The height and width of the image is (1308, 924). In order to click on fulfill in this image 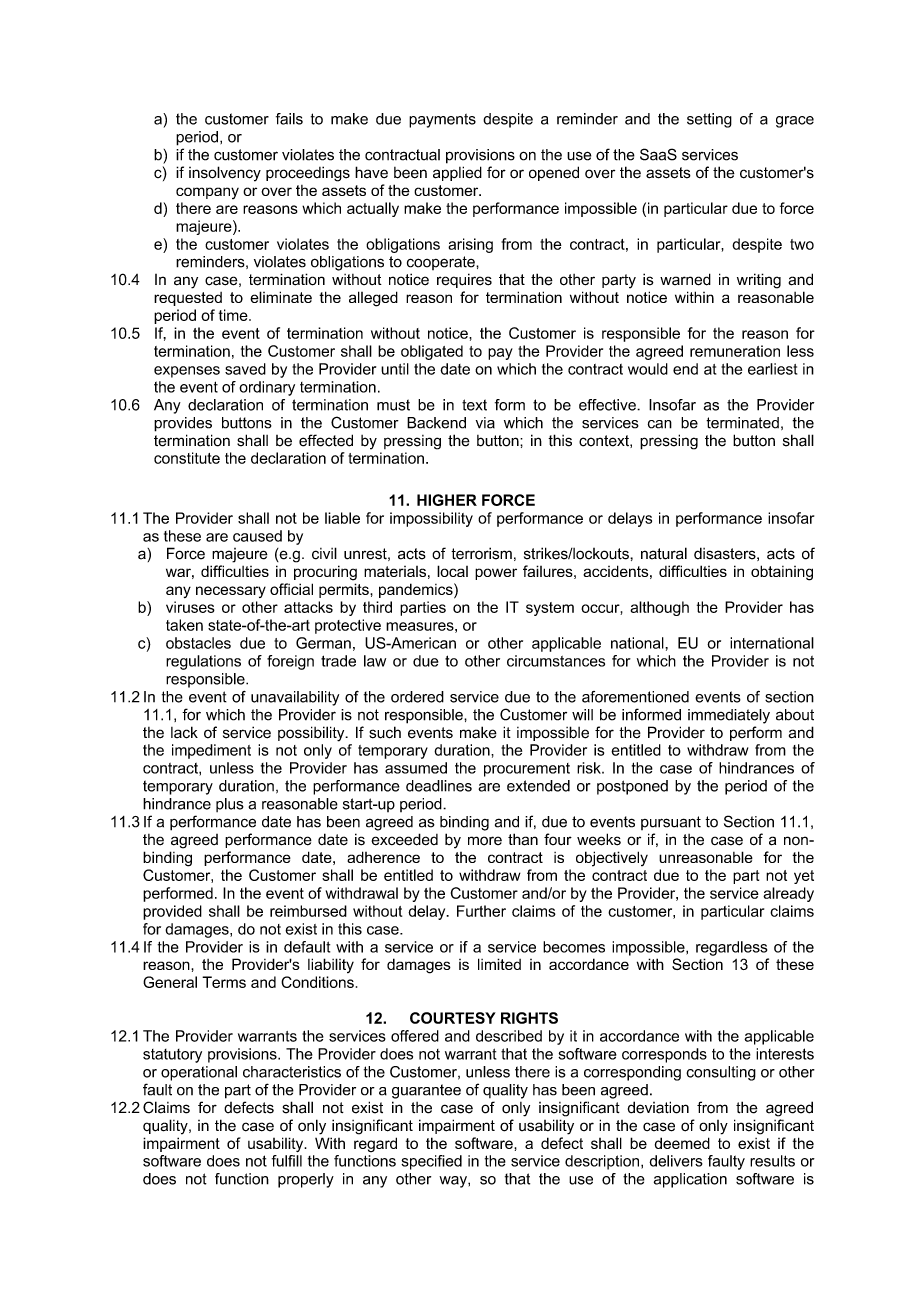, I will do `click(287, 1161)`.
